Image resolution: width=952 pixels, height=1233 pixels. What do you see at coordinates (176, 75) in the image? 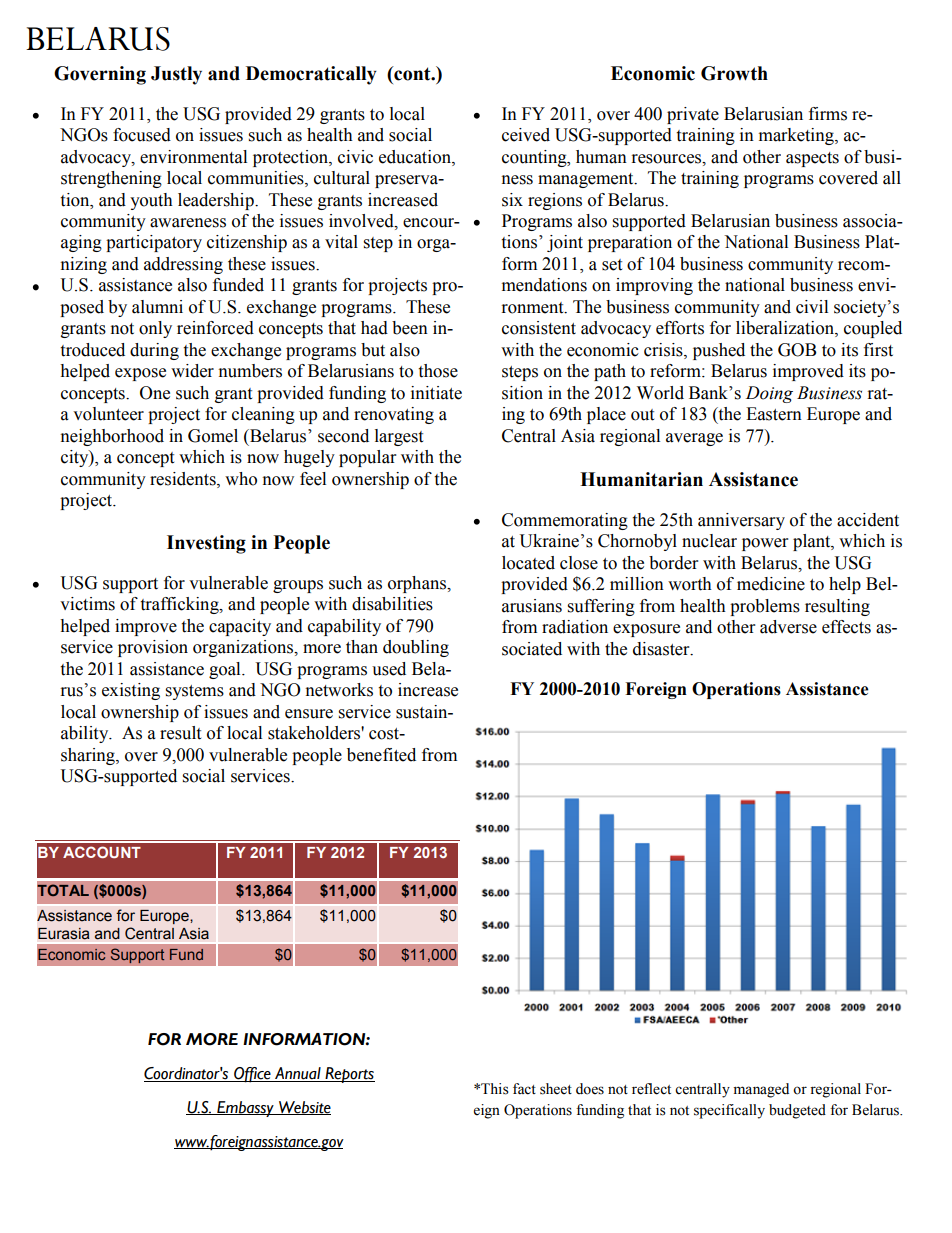
I see `Justly` at bounding box center [176, 75].
